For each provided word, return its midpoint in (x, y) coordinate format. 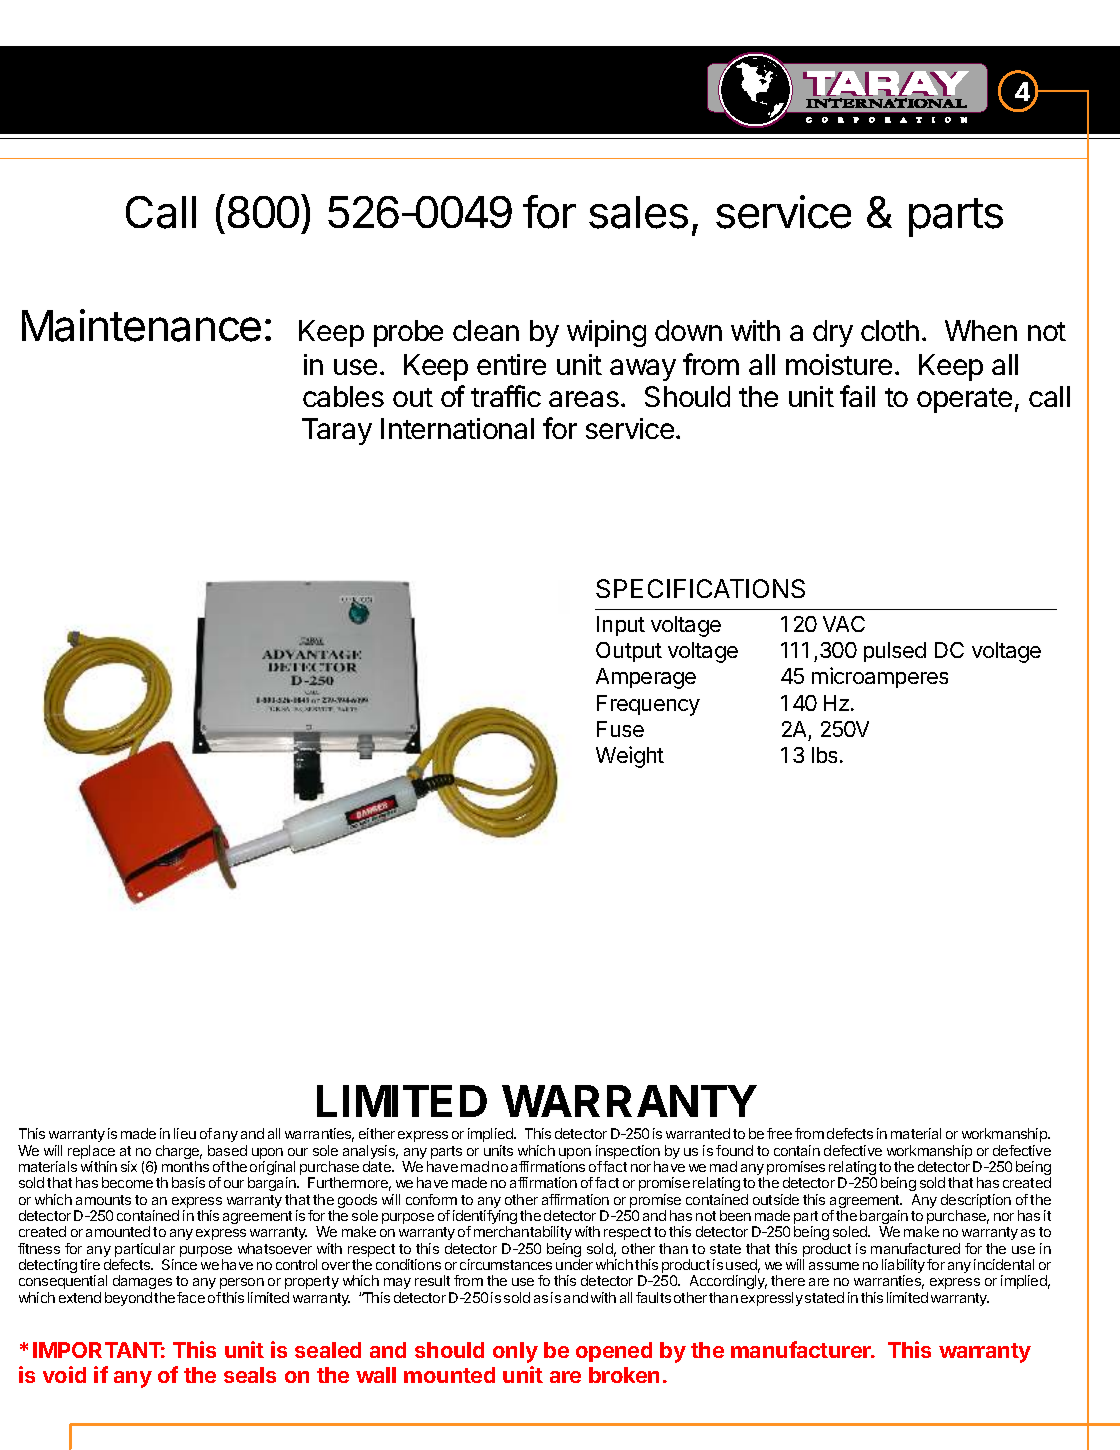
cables (343, 396)
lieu (185, 1133)
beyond (128, 1299)
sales (638, 212)
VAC (844, 624)
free (779, 1133)
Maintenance (141, 325)
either (377, 1133)
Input (621, 626)
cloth (890, 330)
